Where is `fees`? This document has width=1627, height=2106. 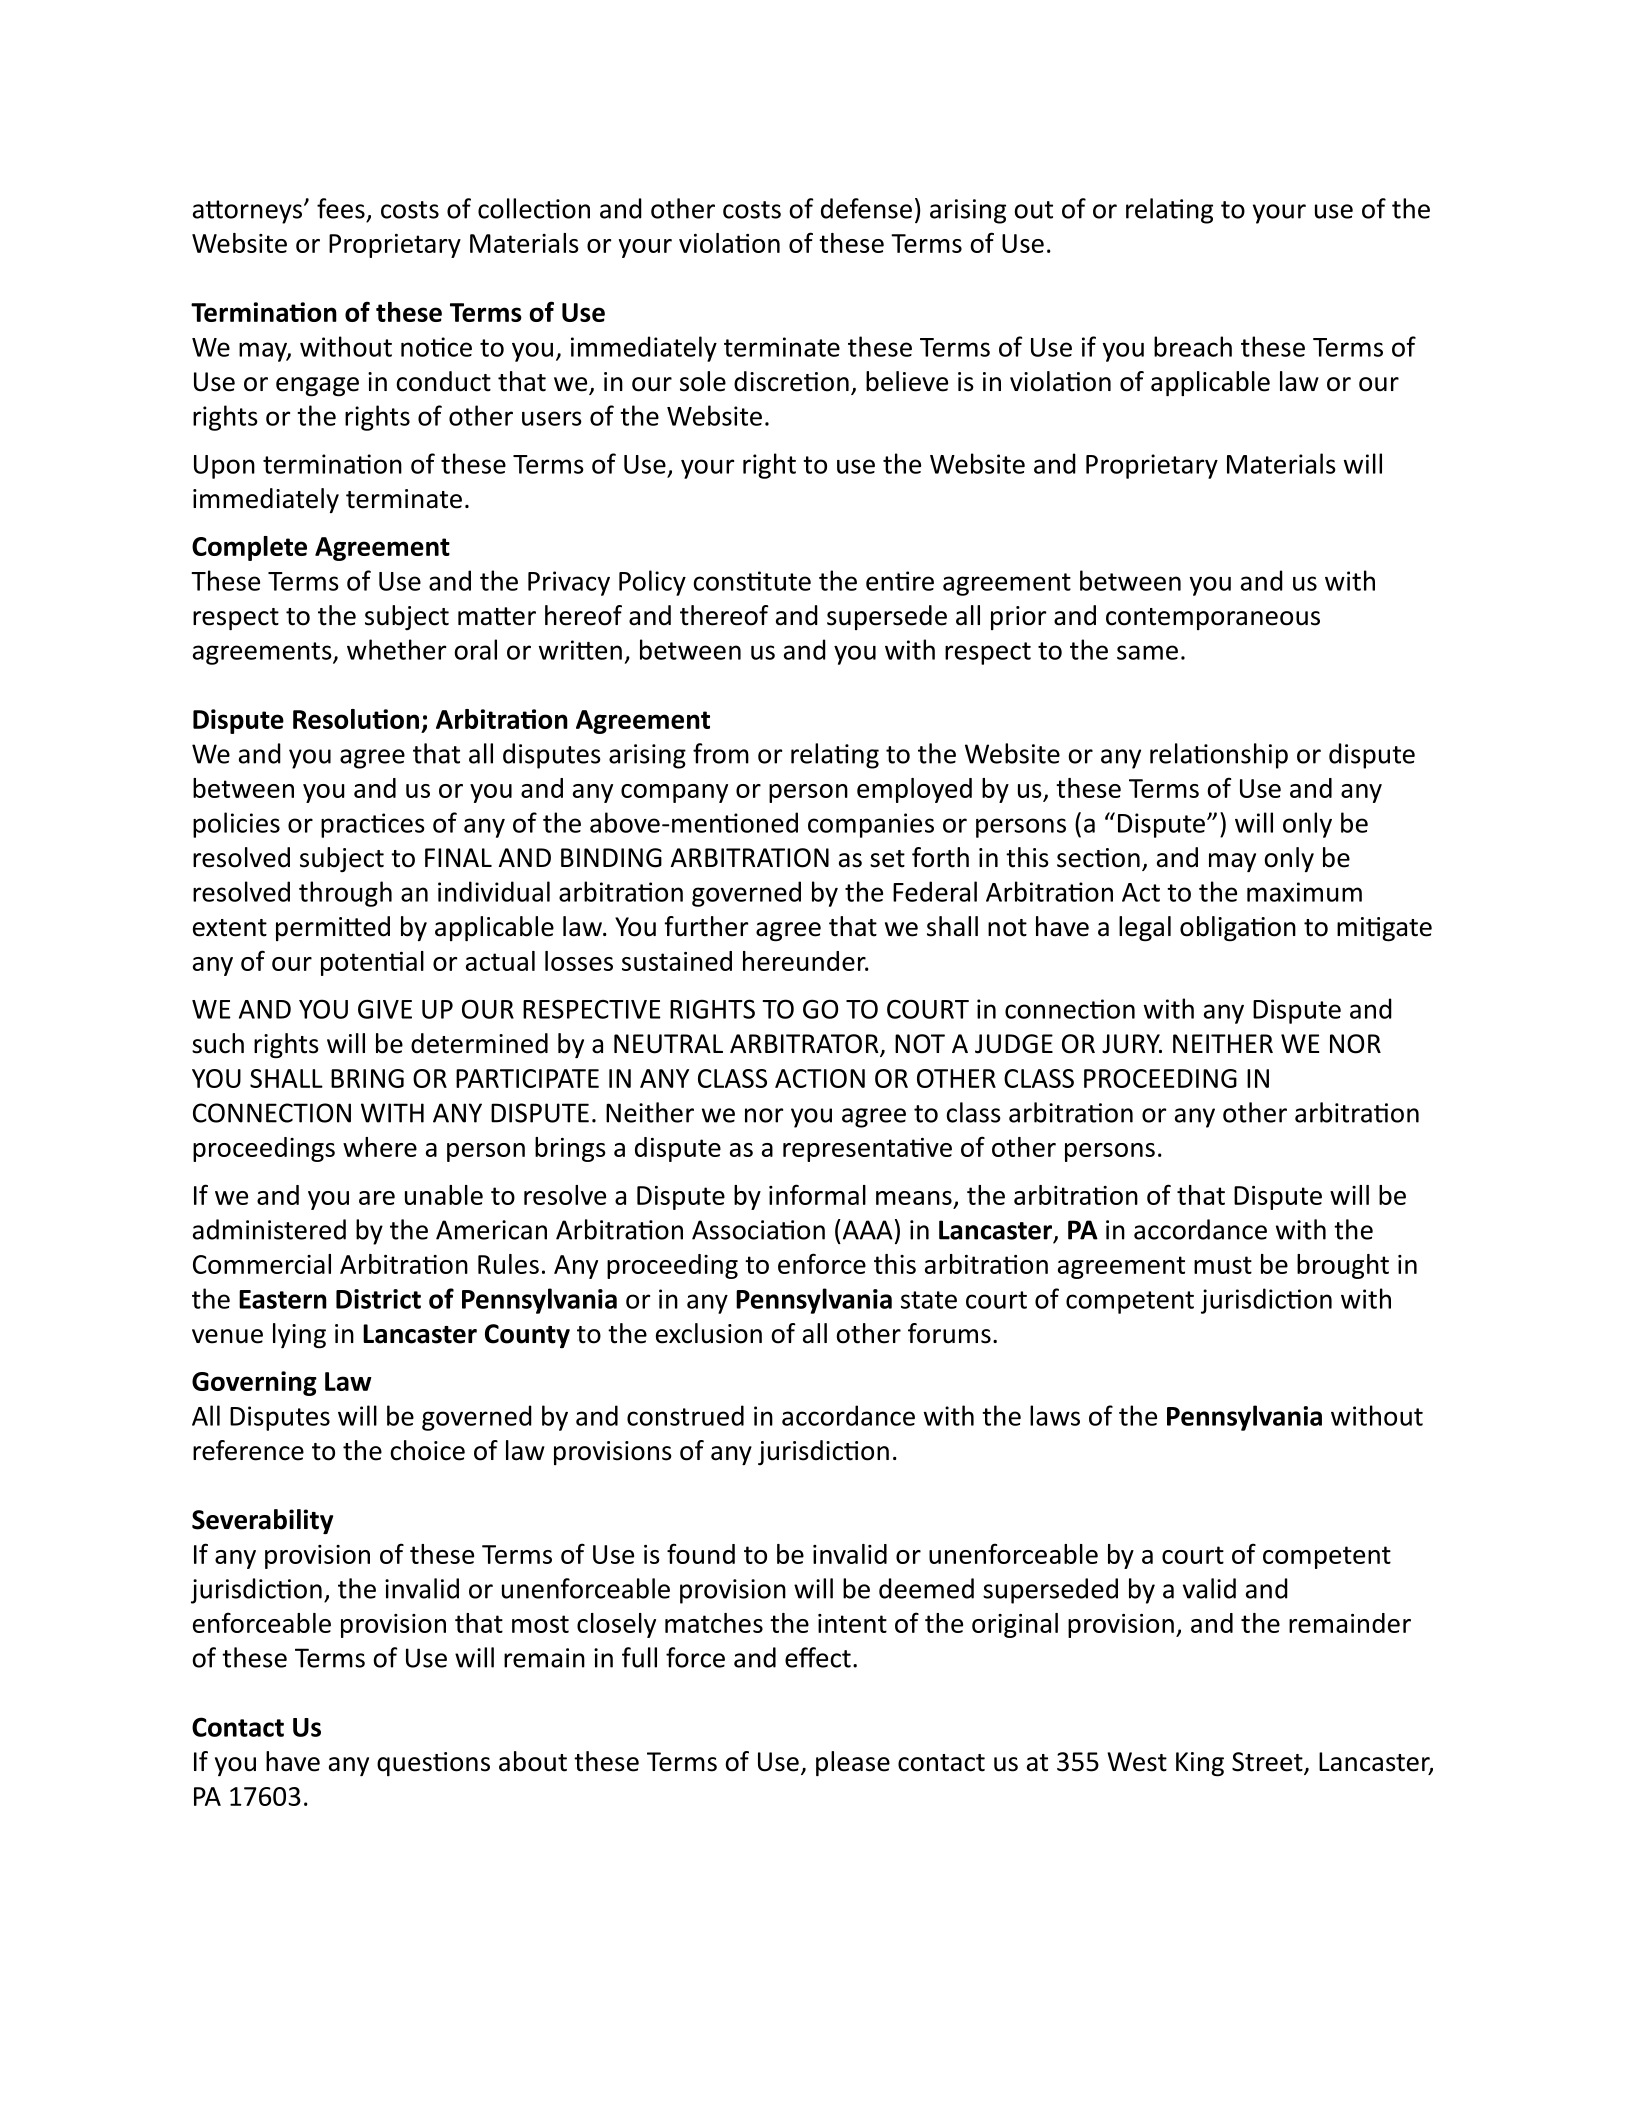
fees is located at coordinates (341, 208).
